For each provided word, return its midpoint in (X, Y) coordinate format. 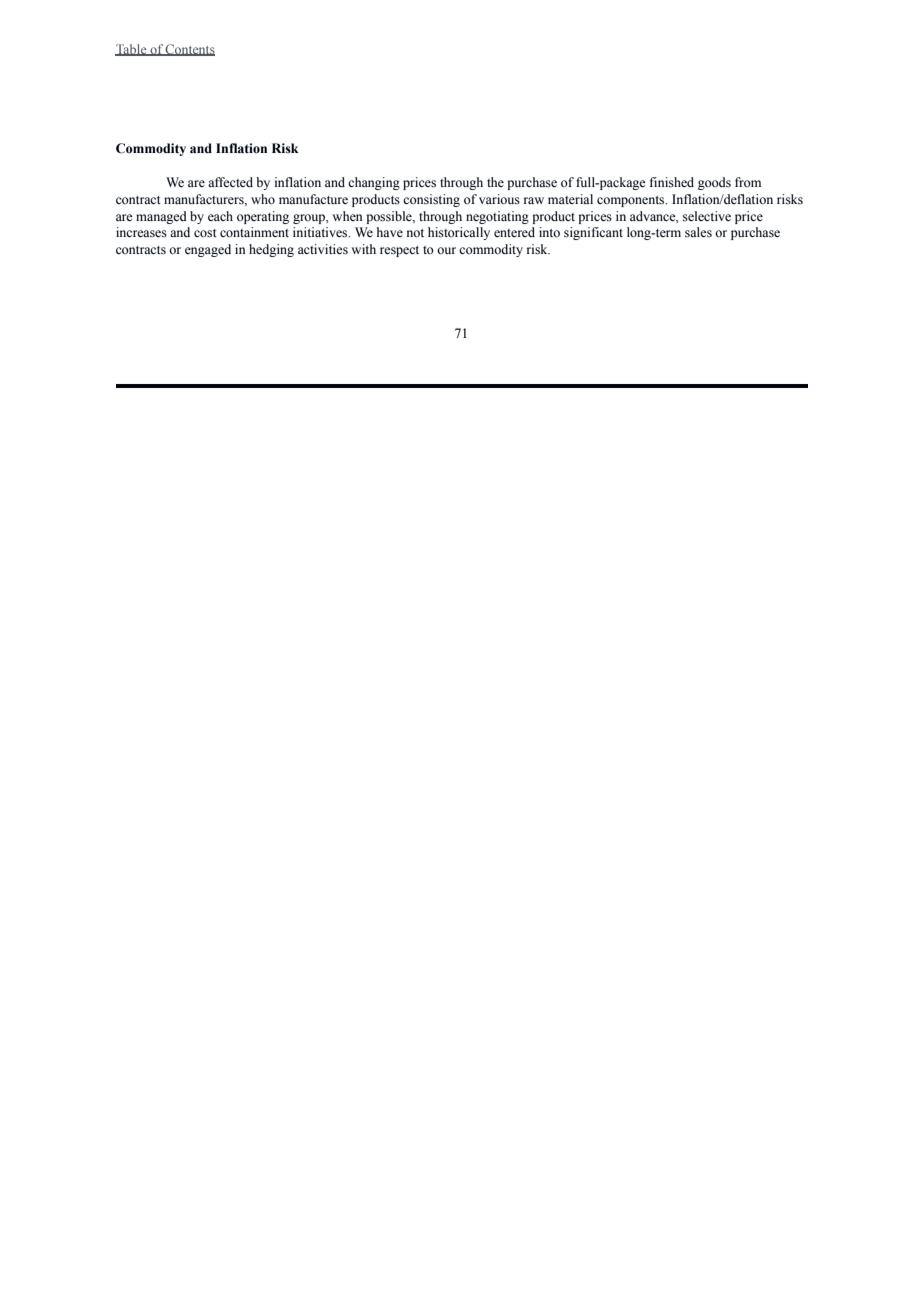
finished (672, 182)
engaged (208, 250)
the (495, 182)
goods (714, 183)
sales (698, 232)
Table (132, 50)
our (446, 251)
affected (230, 182)
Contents (189, 50)
